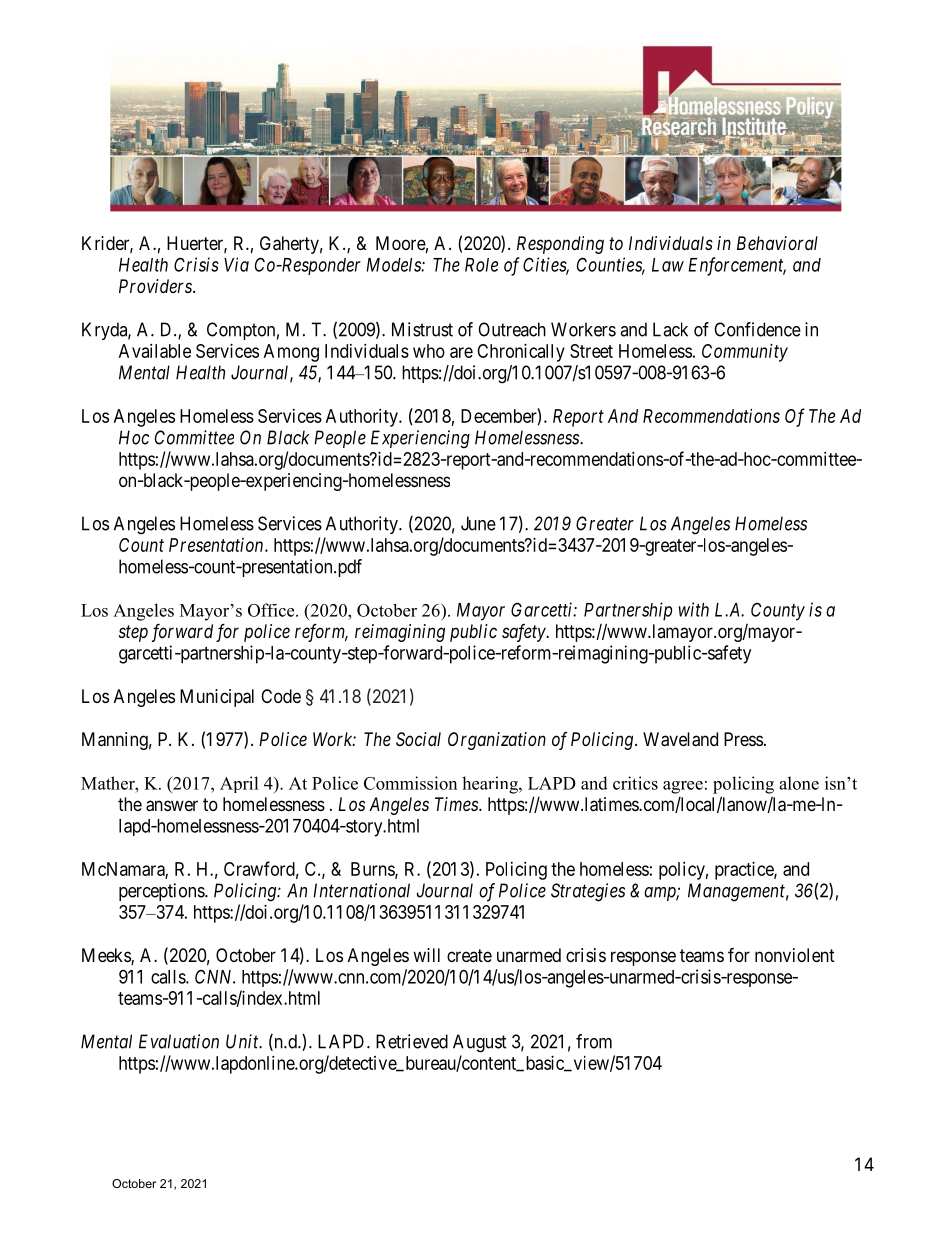 The image size is (952, 1233). I want to click on Enforcement, so click(737, 266).
